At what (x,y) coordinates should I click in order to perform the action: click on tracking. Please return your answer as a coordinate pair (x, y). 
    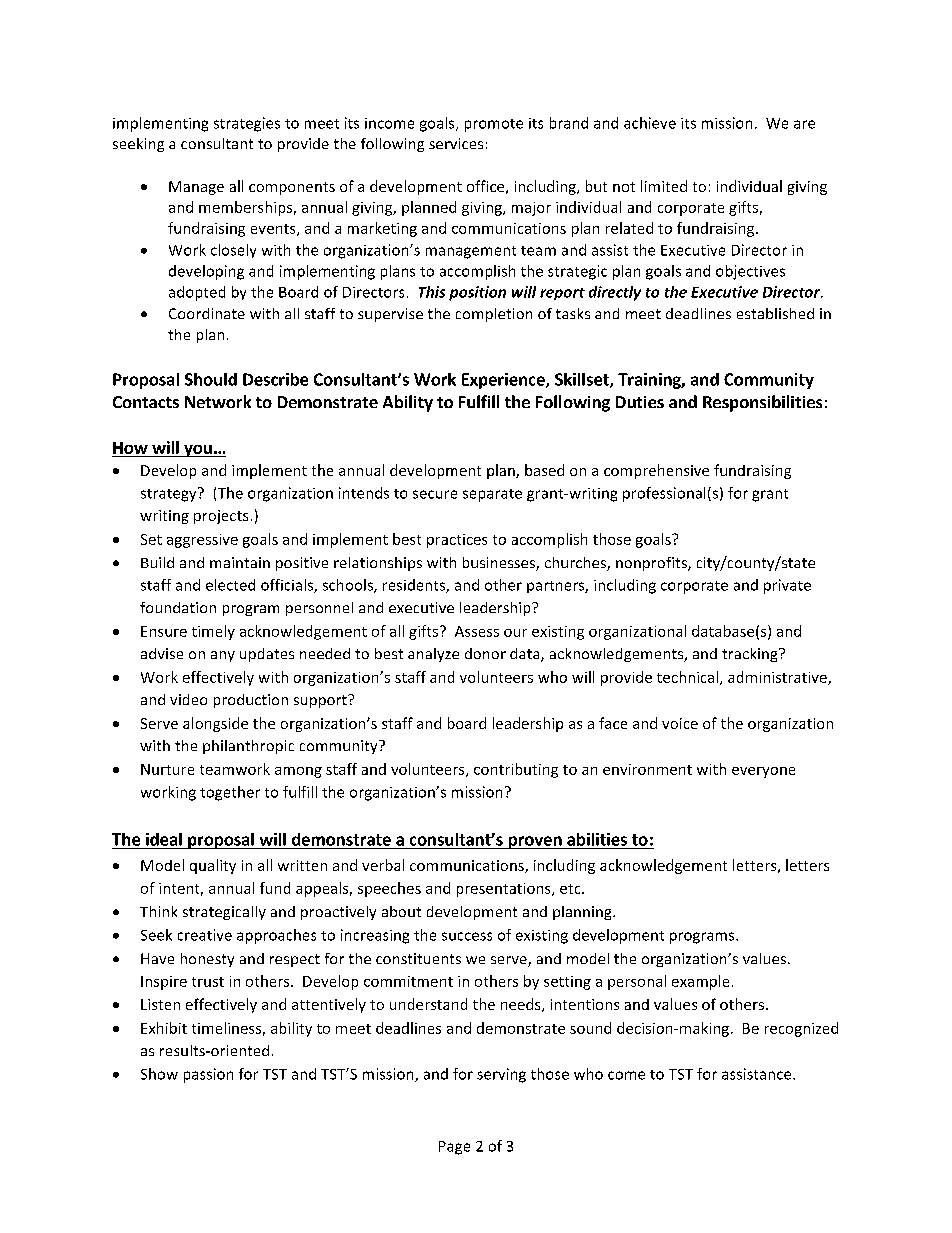
    Looking at the image, I should click on (751, 655).
